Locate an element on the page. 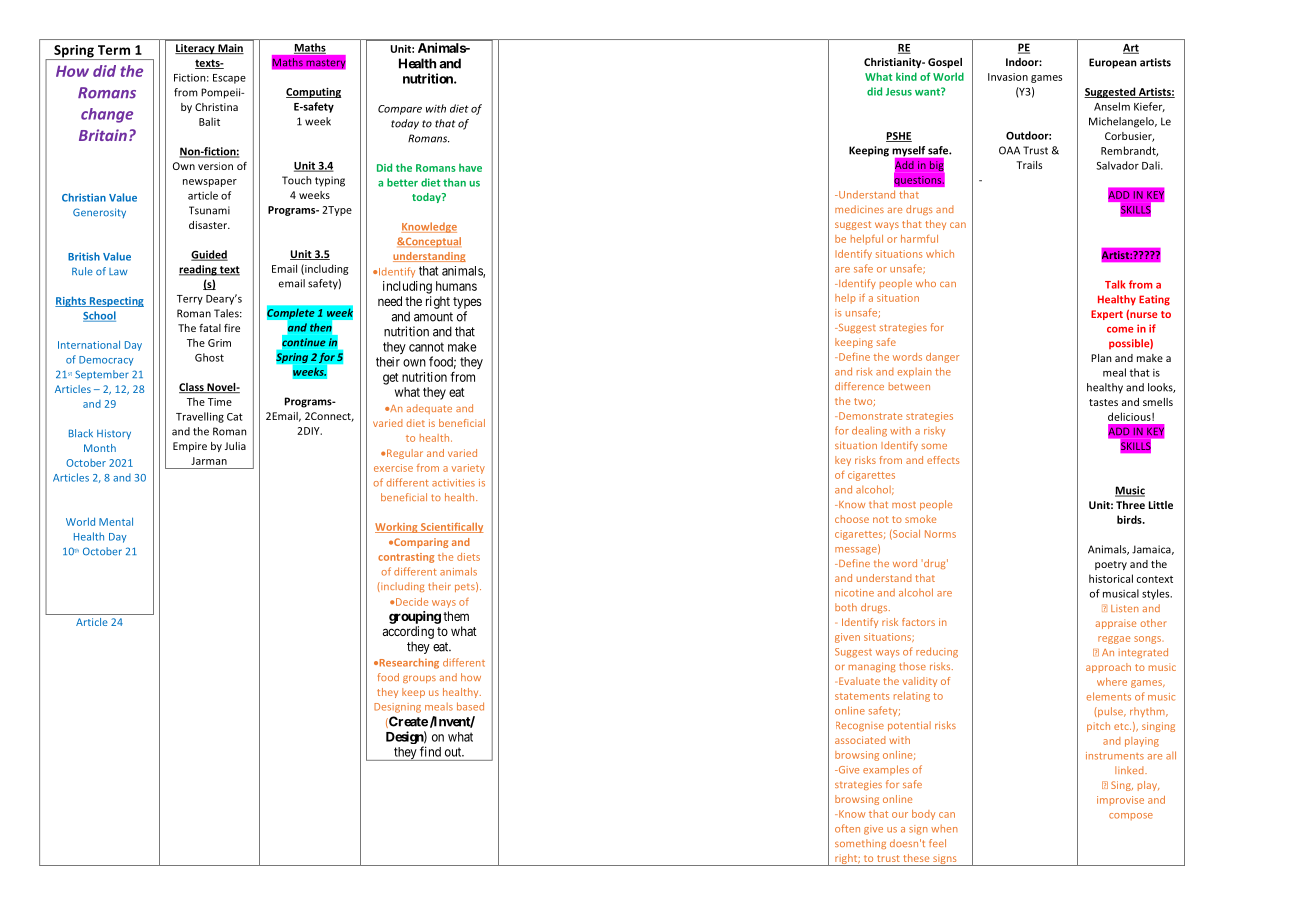 The image size is (1308, 924). amount is located at coordinates (433, 317).
